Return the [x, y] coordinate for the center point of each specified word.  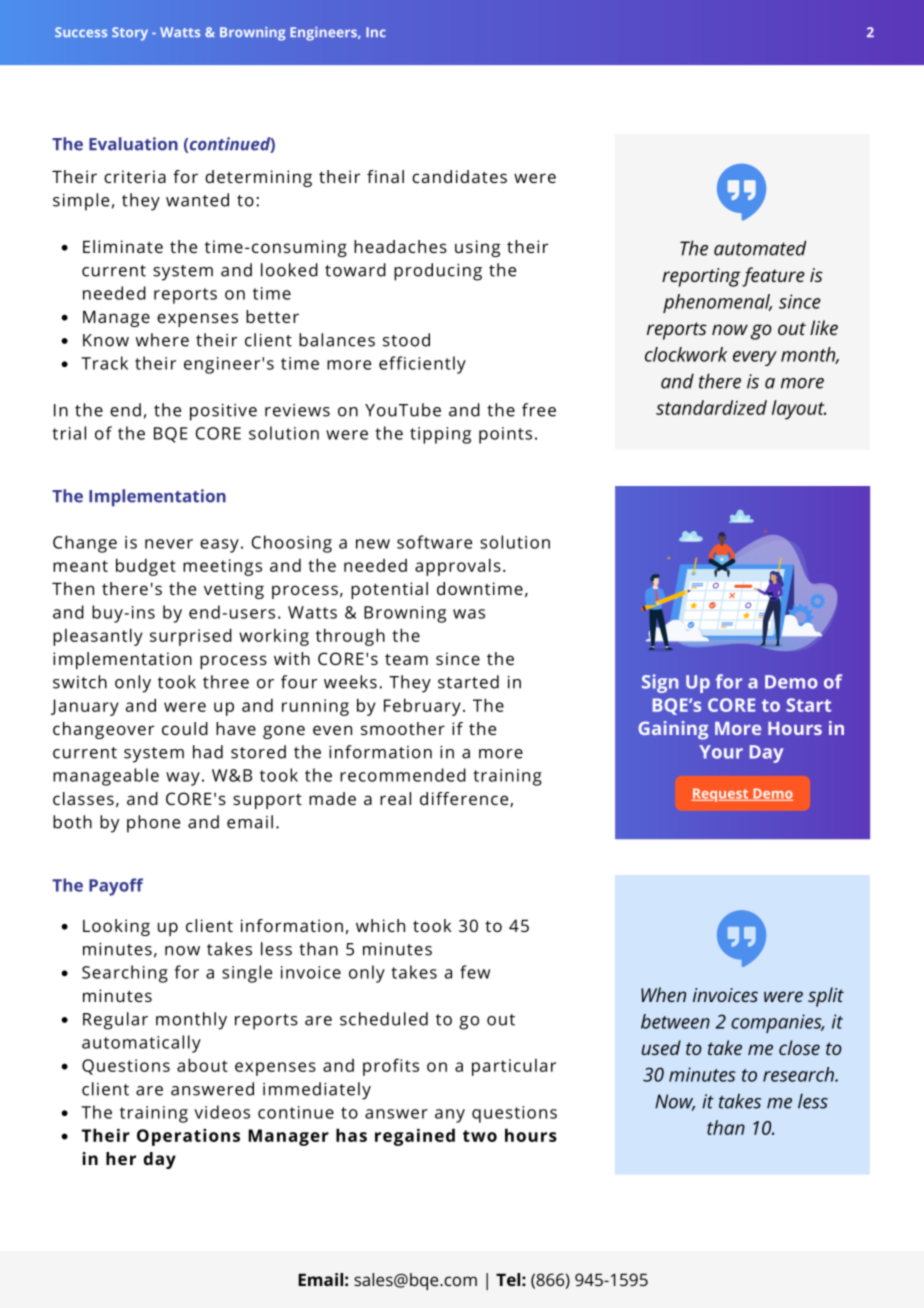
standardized [711, 407]
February [422, 707]
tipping [440, 435]
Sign [660, 683]
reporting [701, 277]
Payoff [116, 887]
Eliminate [123, 246]
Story [130, 34]
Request [721, 795]
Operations [188, 1137]
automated [760, 248]
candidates [459, 176]
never [169, 544]
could [185, 728]
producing [438, 272]
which [380, 925]
